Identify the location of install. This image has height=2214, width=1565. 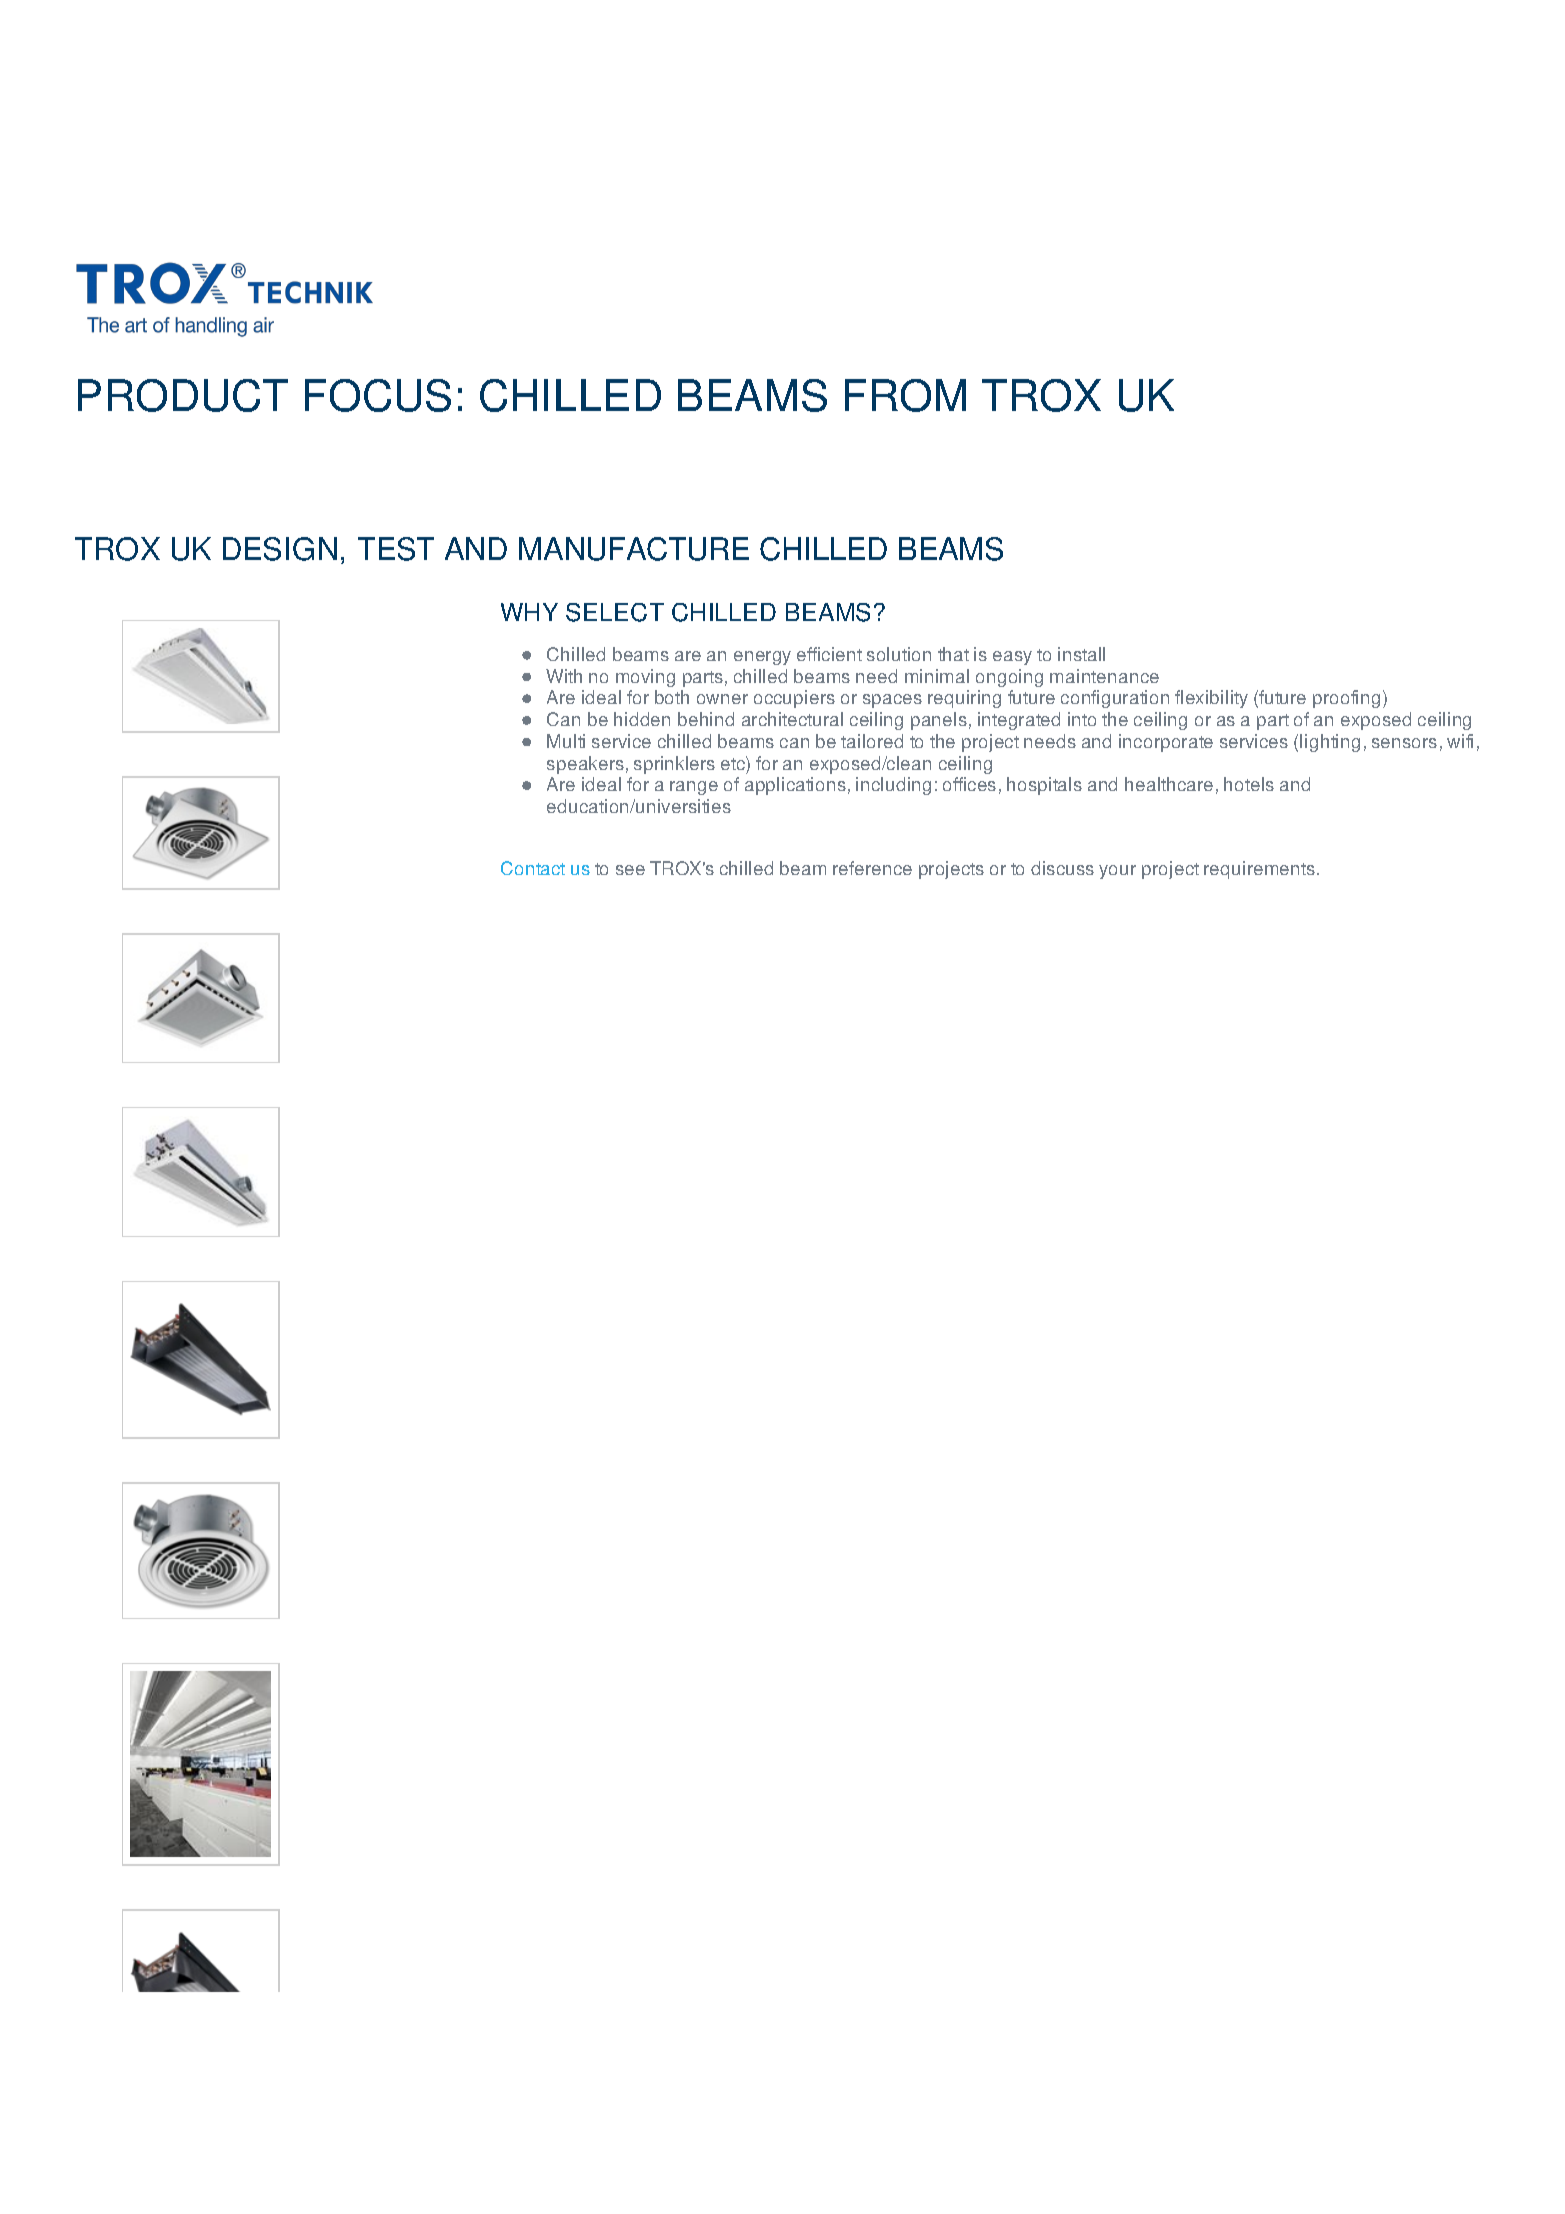
(1081, 654).
